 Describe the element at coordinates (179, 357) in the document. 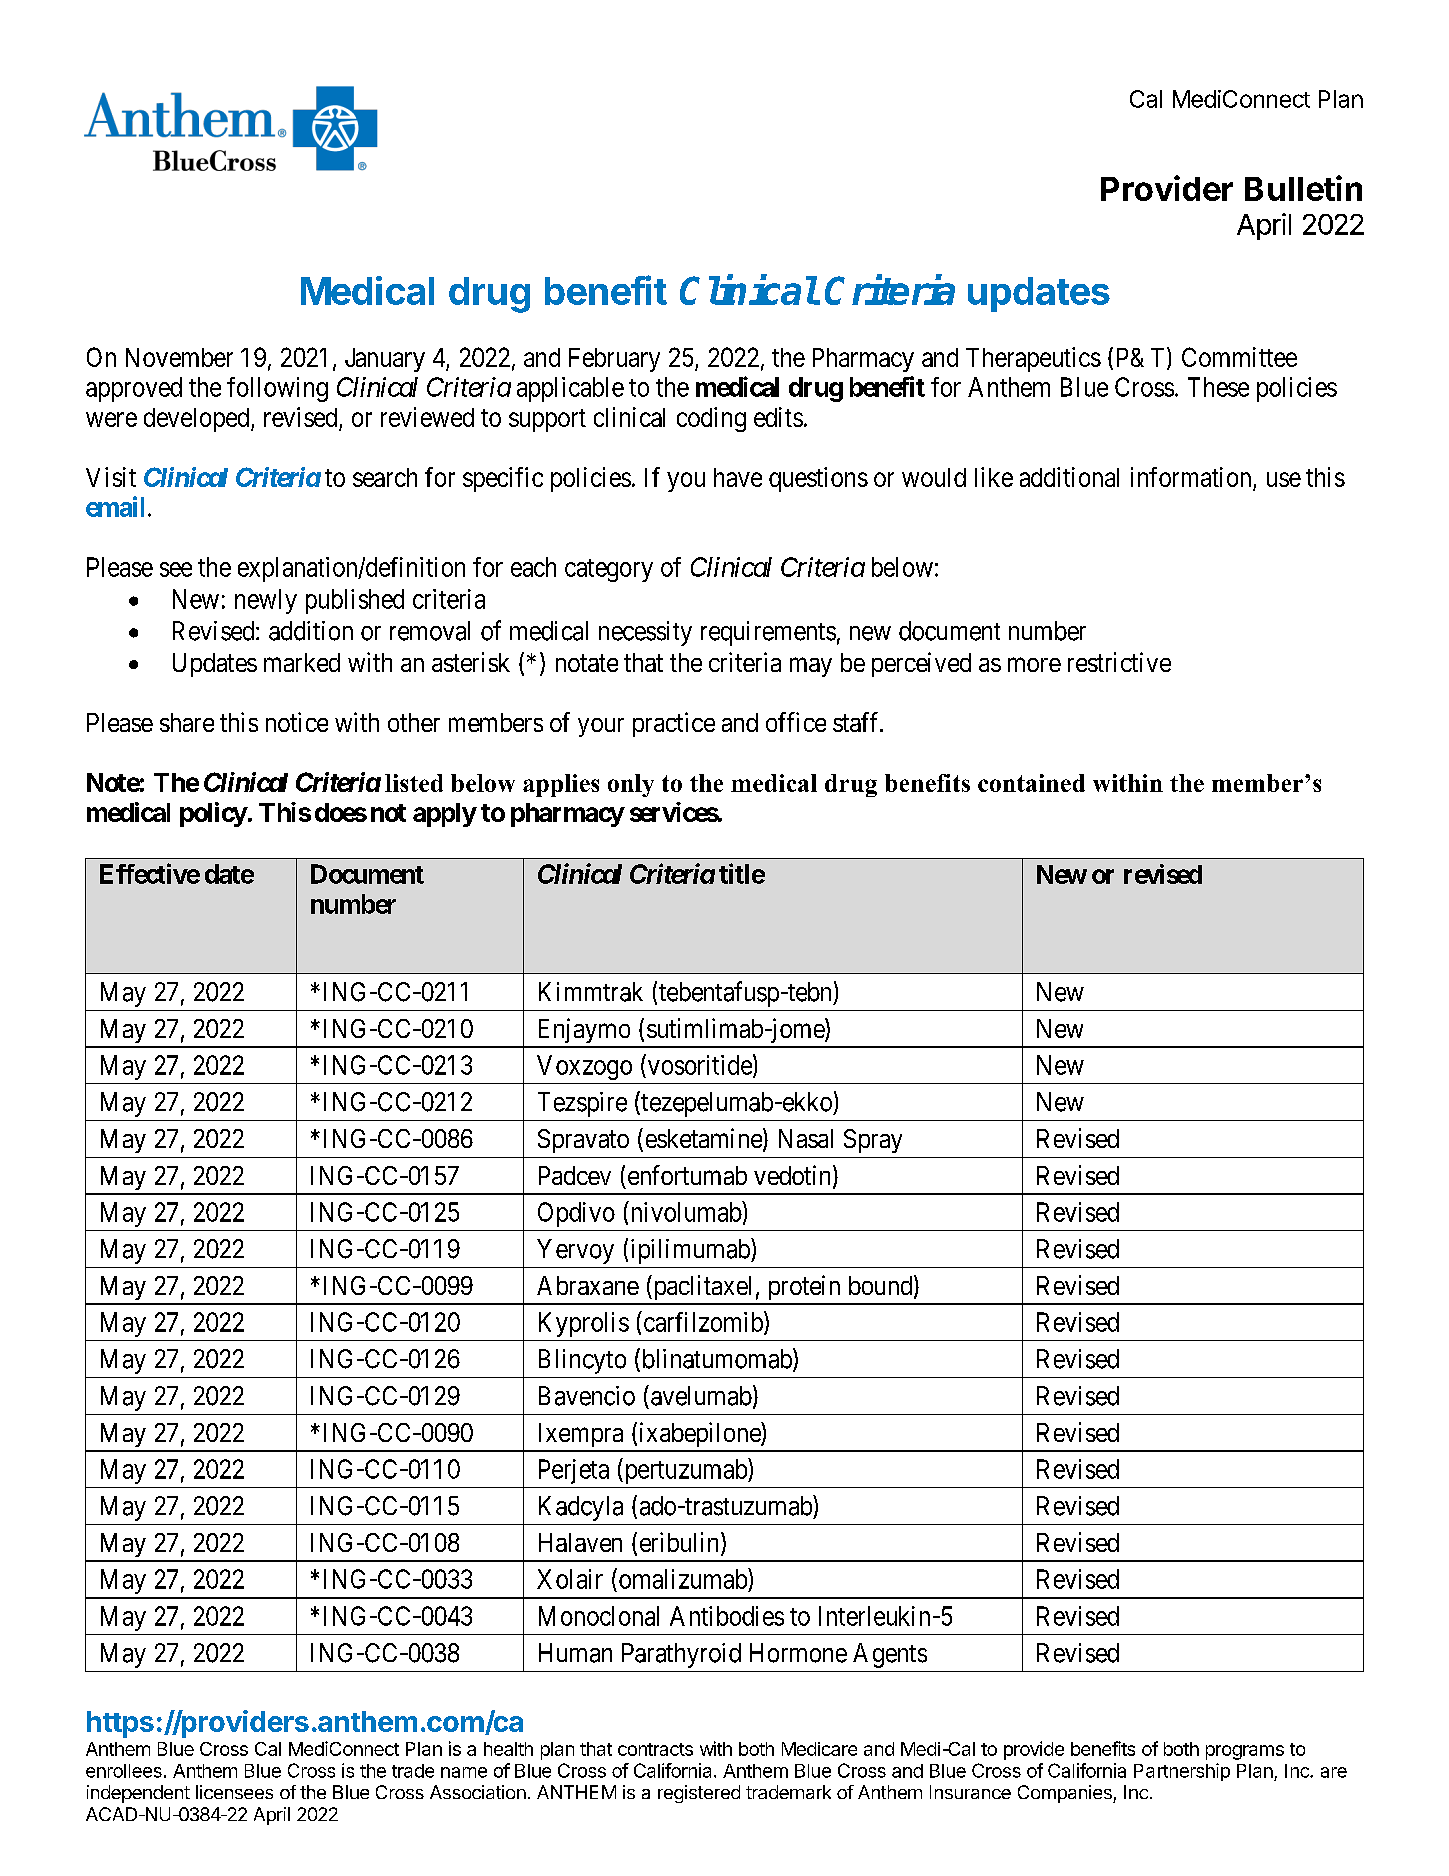

I see `November` at that location.
